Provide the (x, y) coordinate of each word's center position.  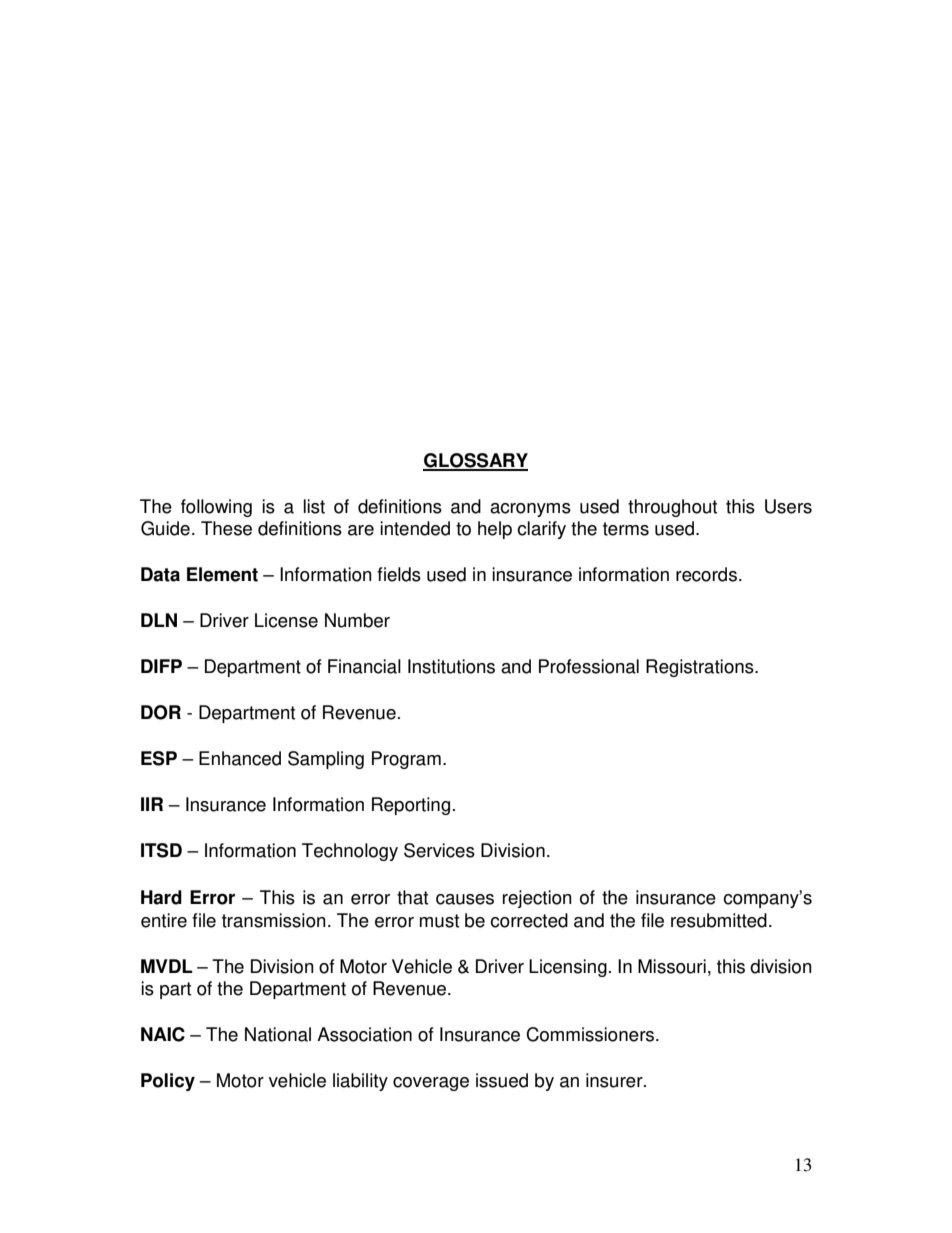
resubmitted (719, 920)
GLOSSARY (475, 461)
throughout (672, 508)
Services (439, 850)
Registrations (701, 668)
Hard (161, 897)
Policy (168, 1082)
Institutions (451, 666)
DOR (161, 712)
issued (502, 1080)
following (216, 508)
